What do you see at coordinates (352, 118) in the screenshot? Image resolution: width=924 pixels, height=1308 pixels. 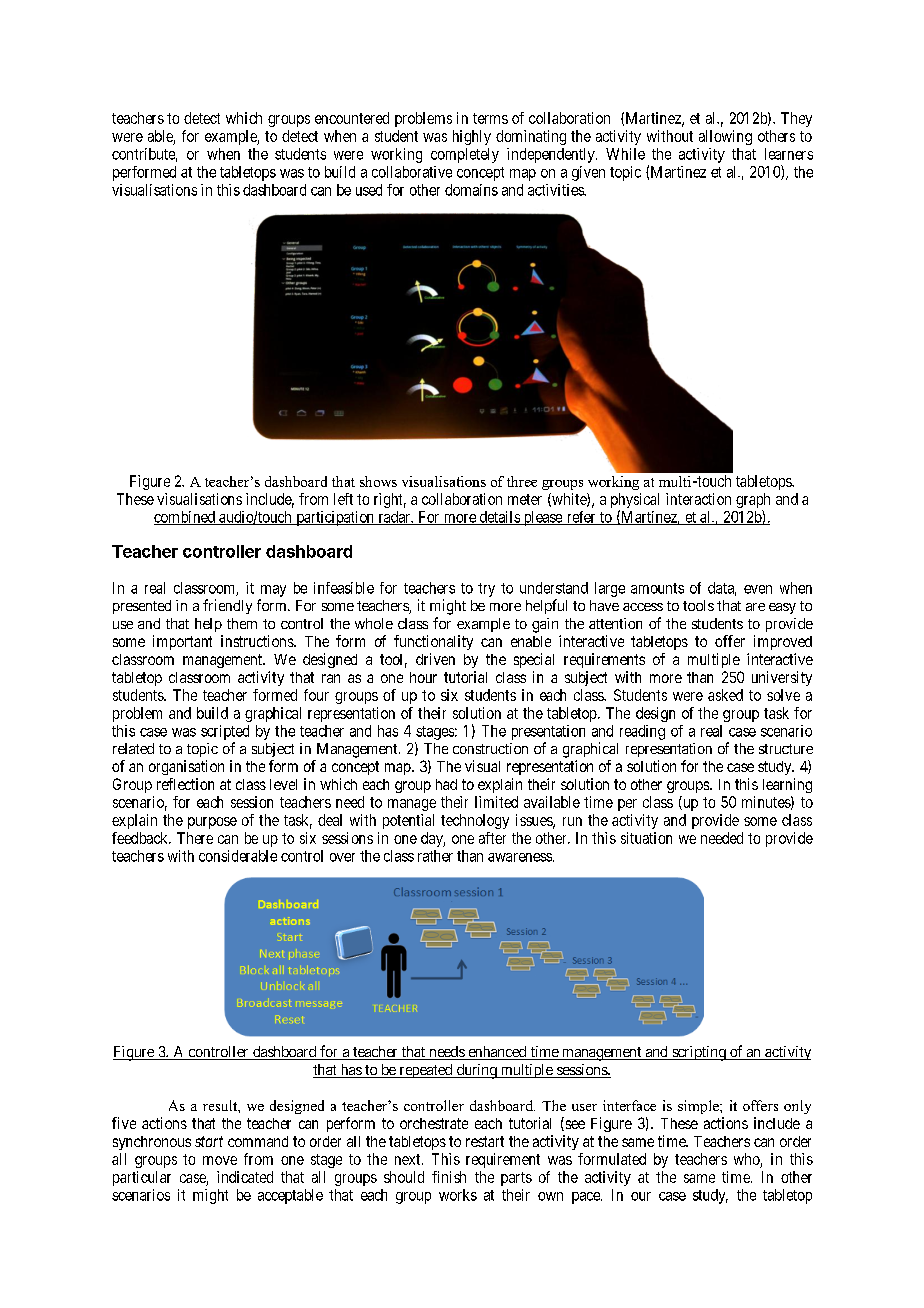 I see `encountered` at bounding box center [352, 118].
